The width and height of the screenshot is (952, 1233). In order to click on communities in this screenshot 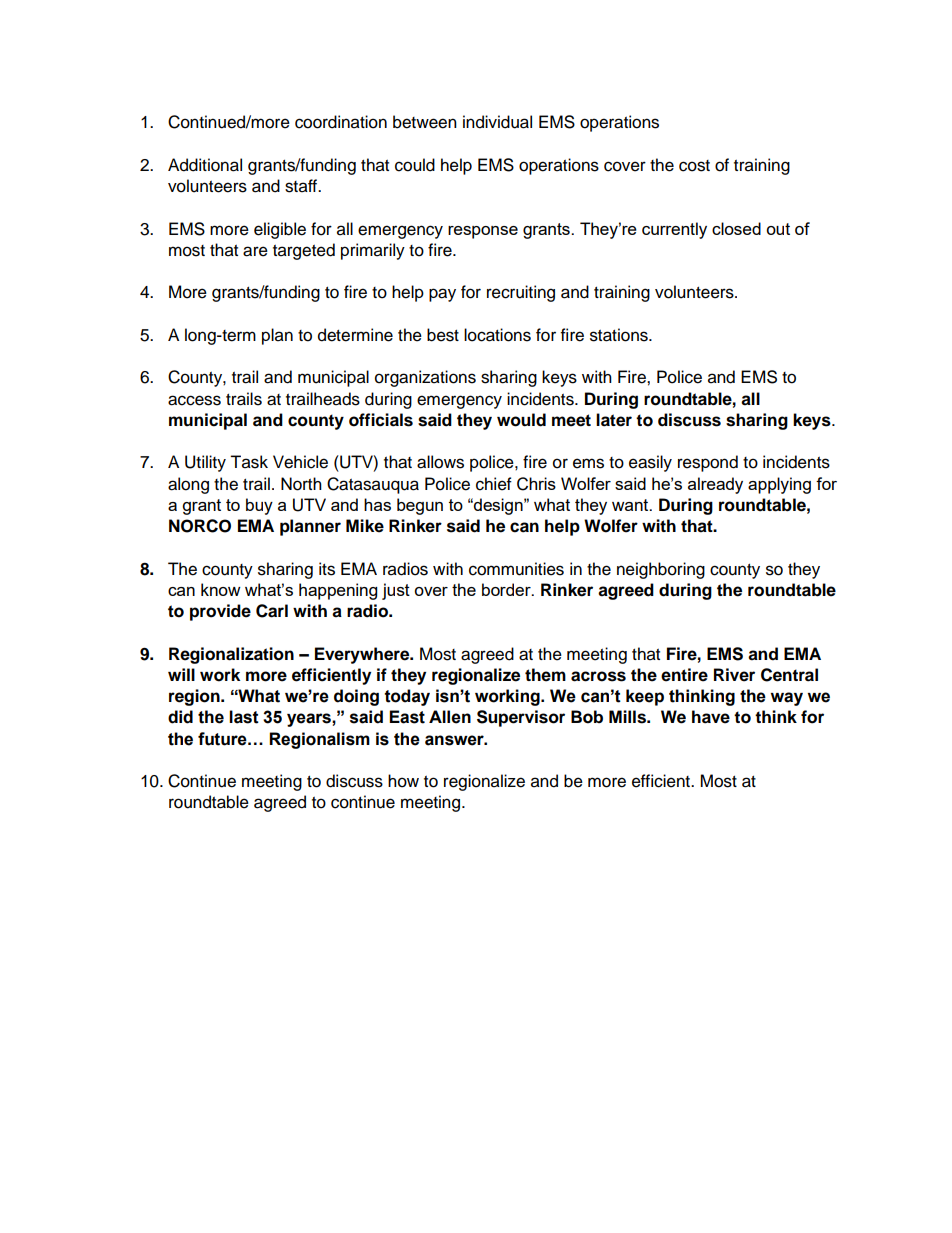, I will do `click(516, 569)`.
